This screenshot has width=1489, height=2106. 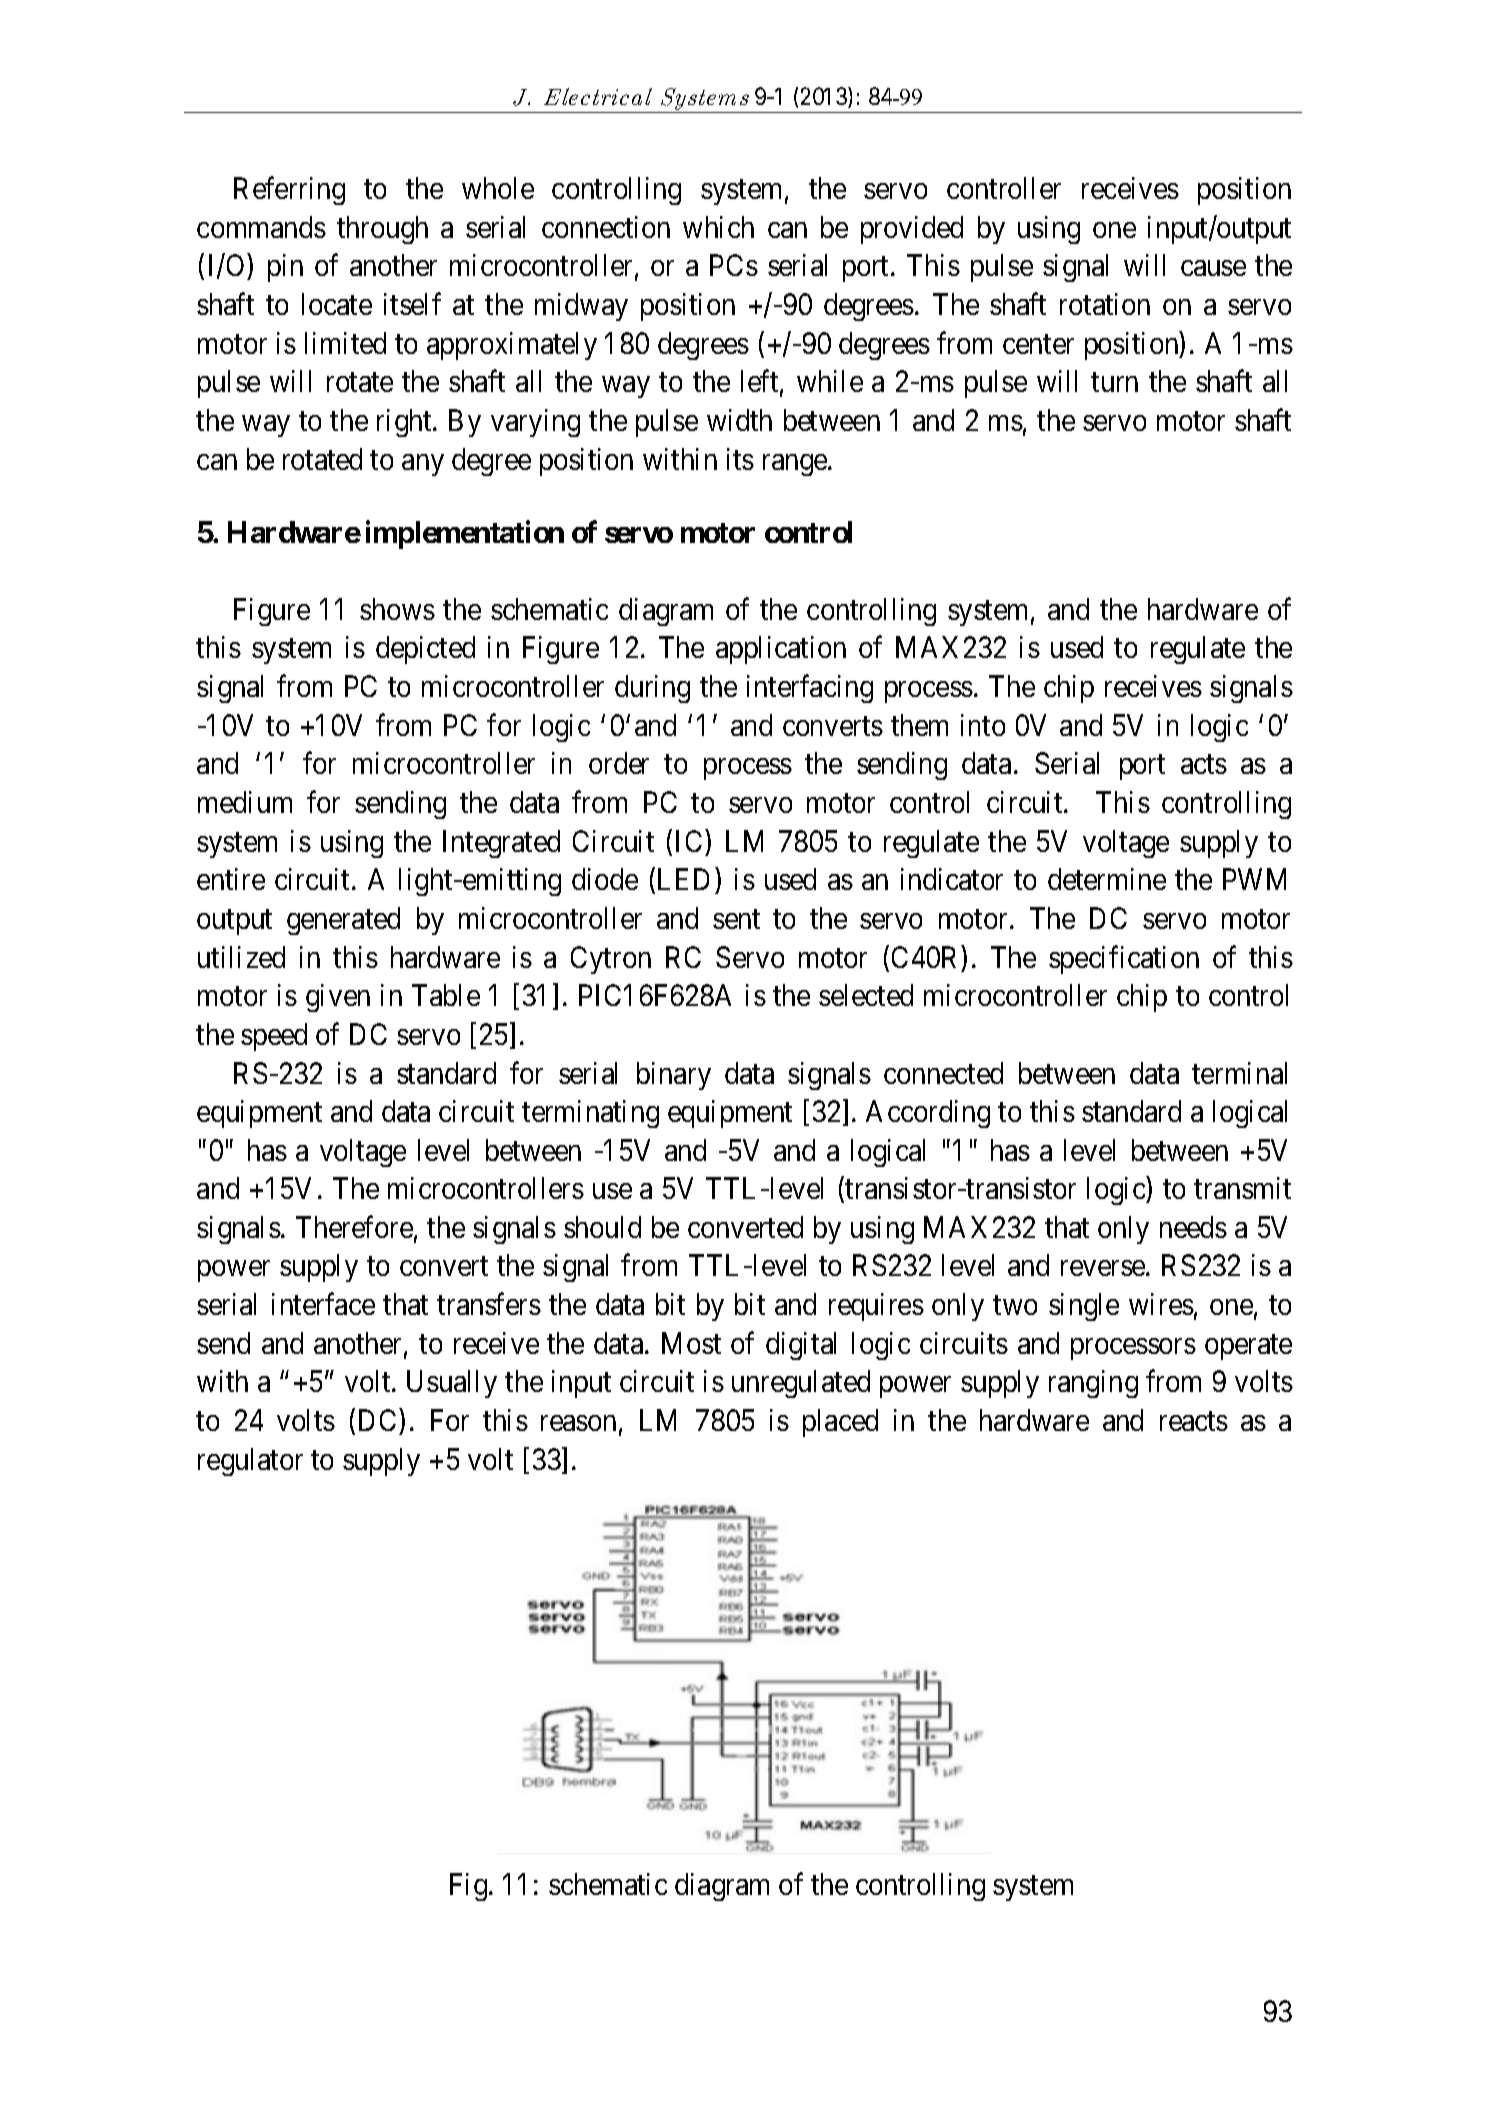 I want to click on application, so click(x=781, y=650).
